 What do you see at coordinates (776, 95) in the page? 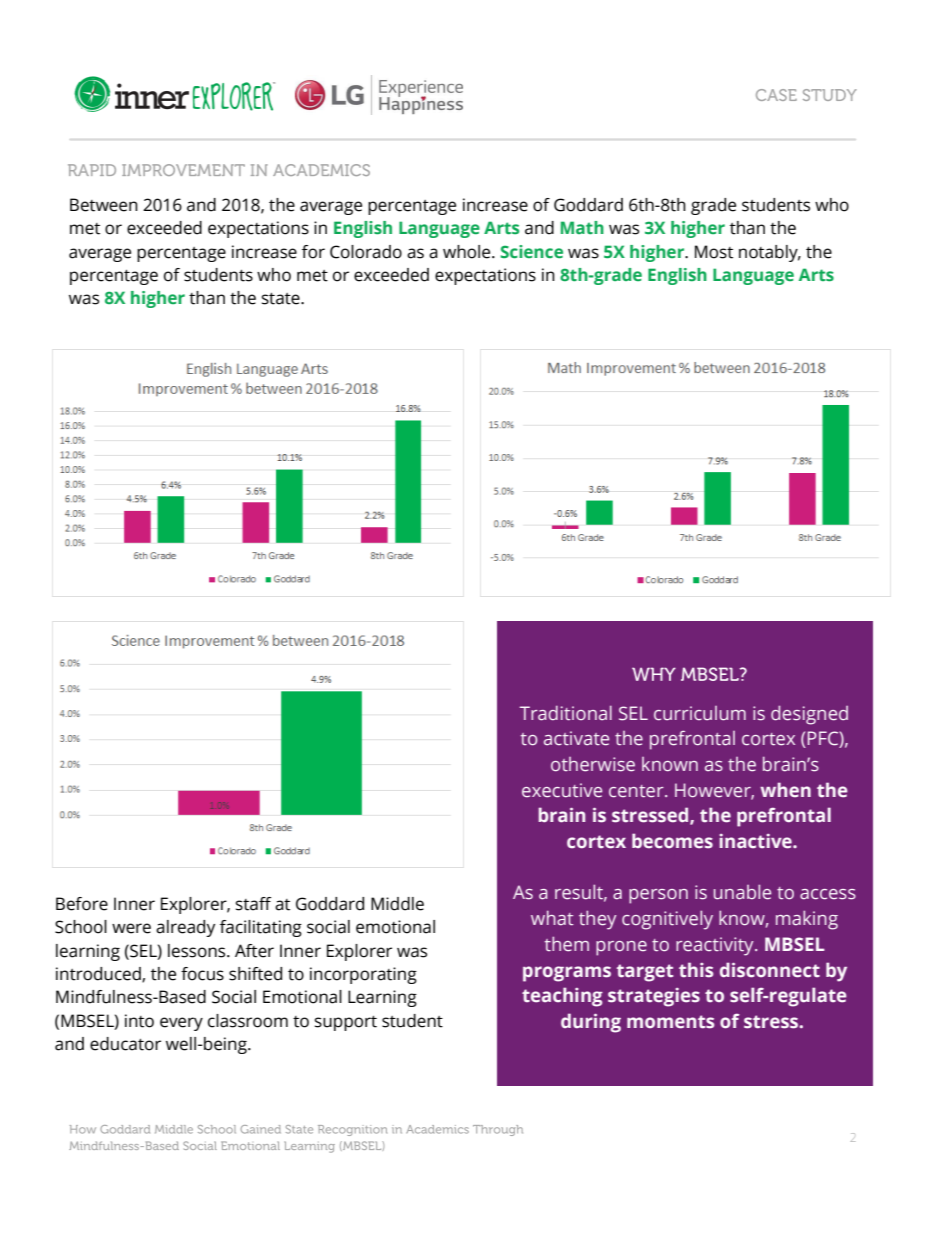
I see `CASE` at bounding box center [776, 95].
